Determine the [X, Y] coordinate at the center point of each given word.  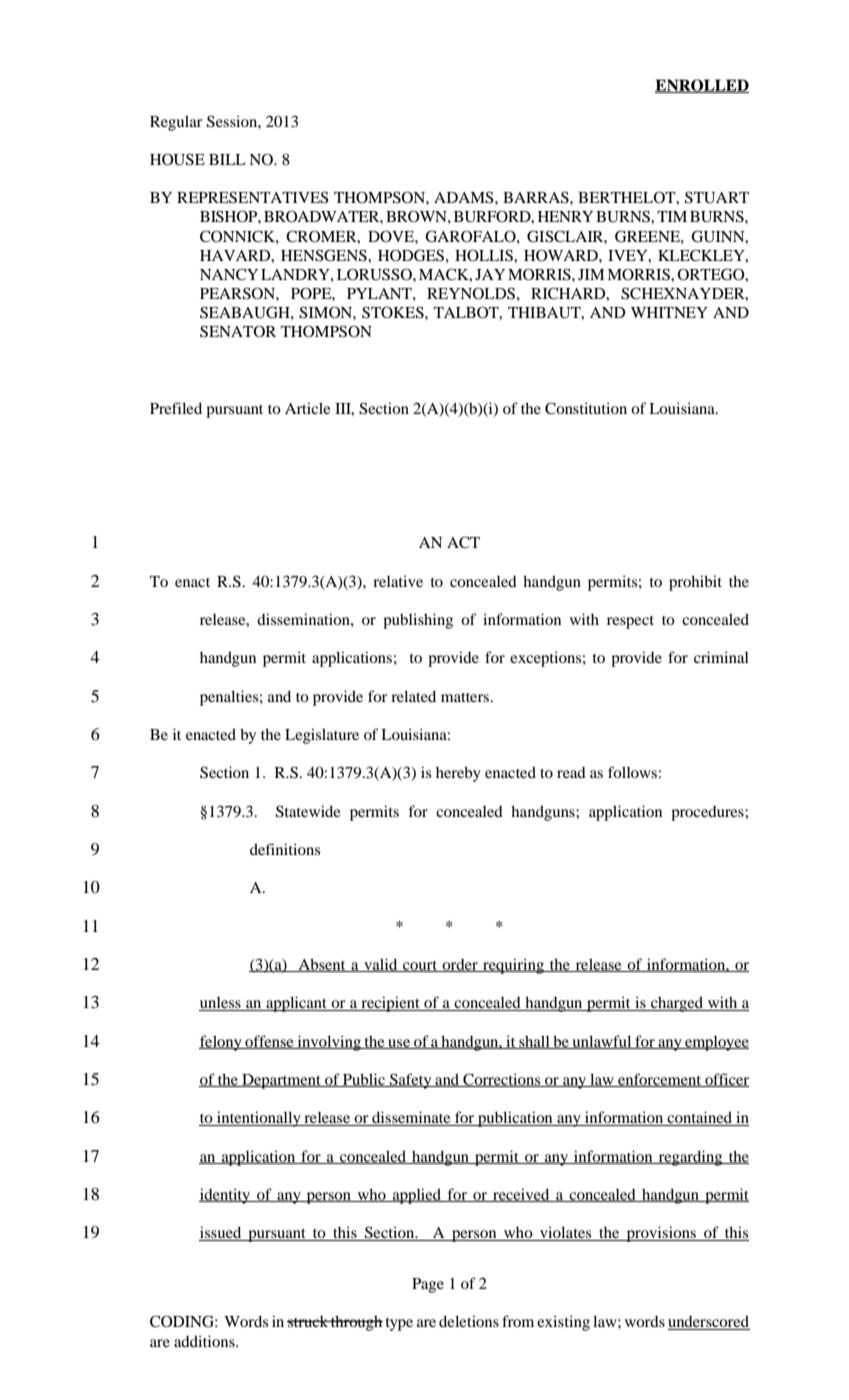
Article [307, 408]
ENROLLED [702, 86]
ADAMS [465, 197]
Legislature [322, 736]
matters [466, 697]
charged [677, 1004]
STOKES [394, 312]
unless [221, 1004]
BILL [227, 159]
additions [205, 1341]
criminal [721, 657]
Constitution [586, 408]
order [460, 965]
